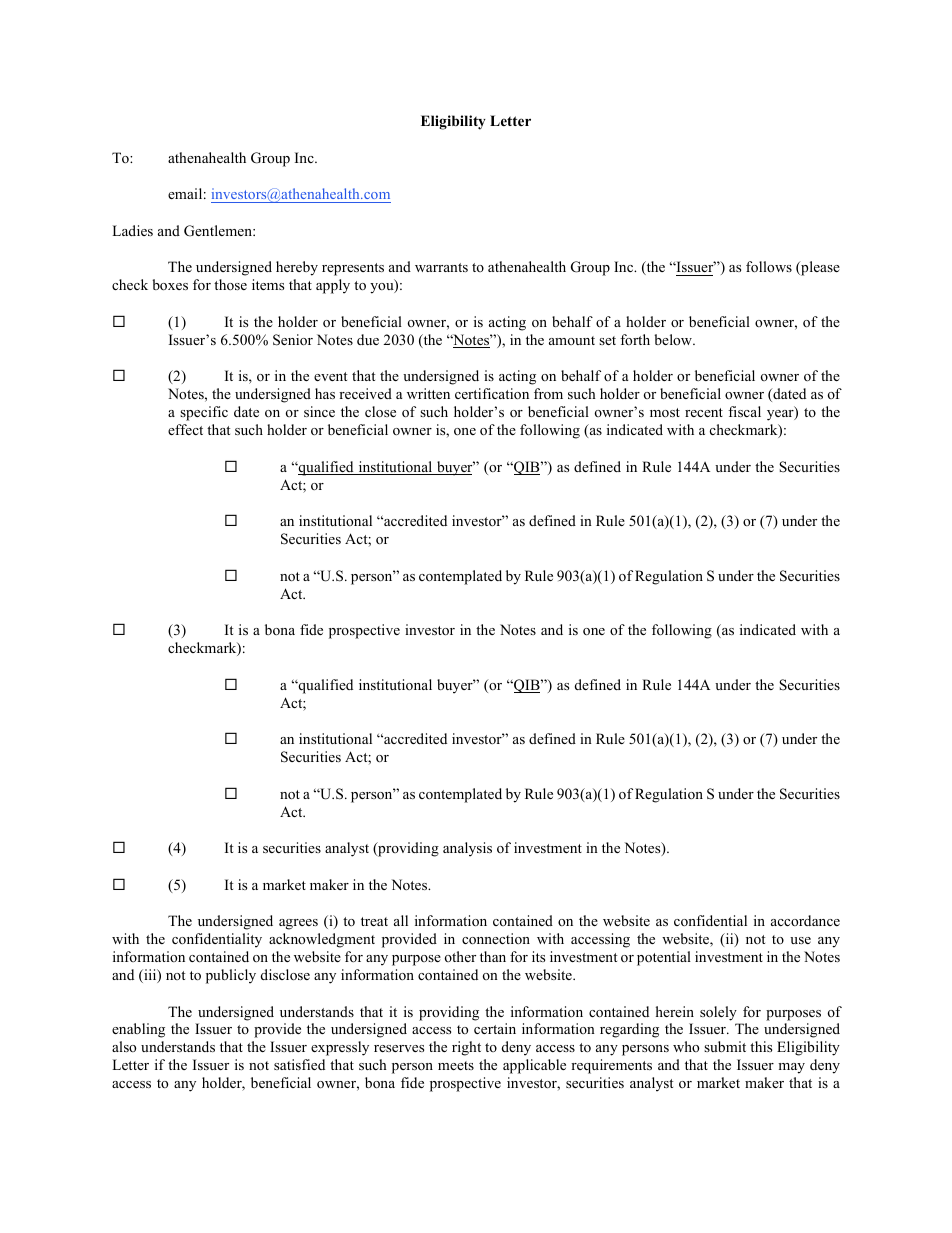  What do you see at coordinates (230, 284) in the page?
I see `those` at bounding box center [230, 284].
